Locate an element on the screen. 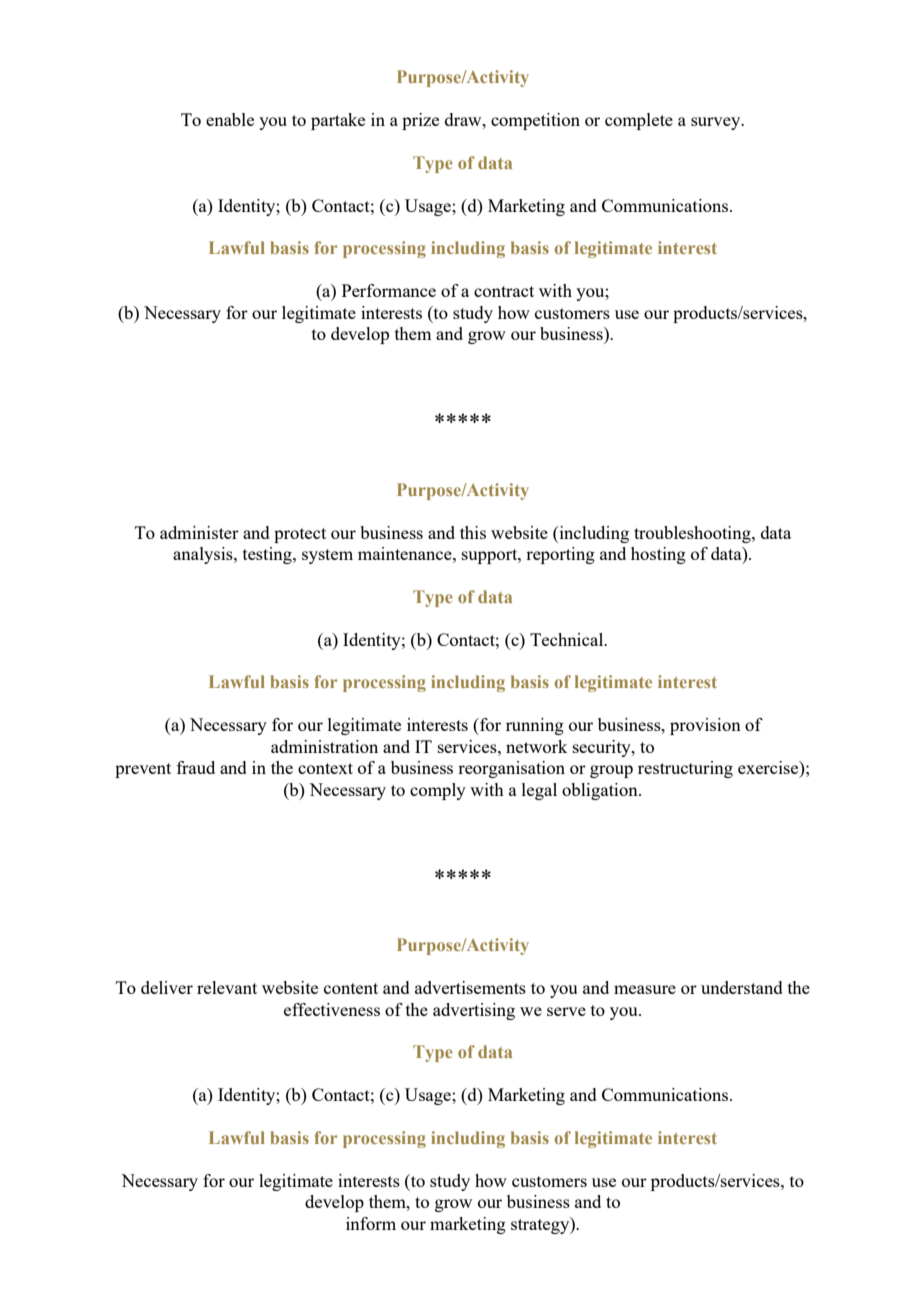  inform is located at coordinates (371, 1223).
